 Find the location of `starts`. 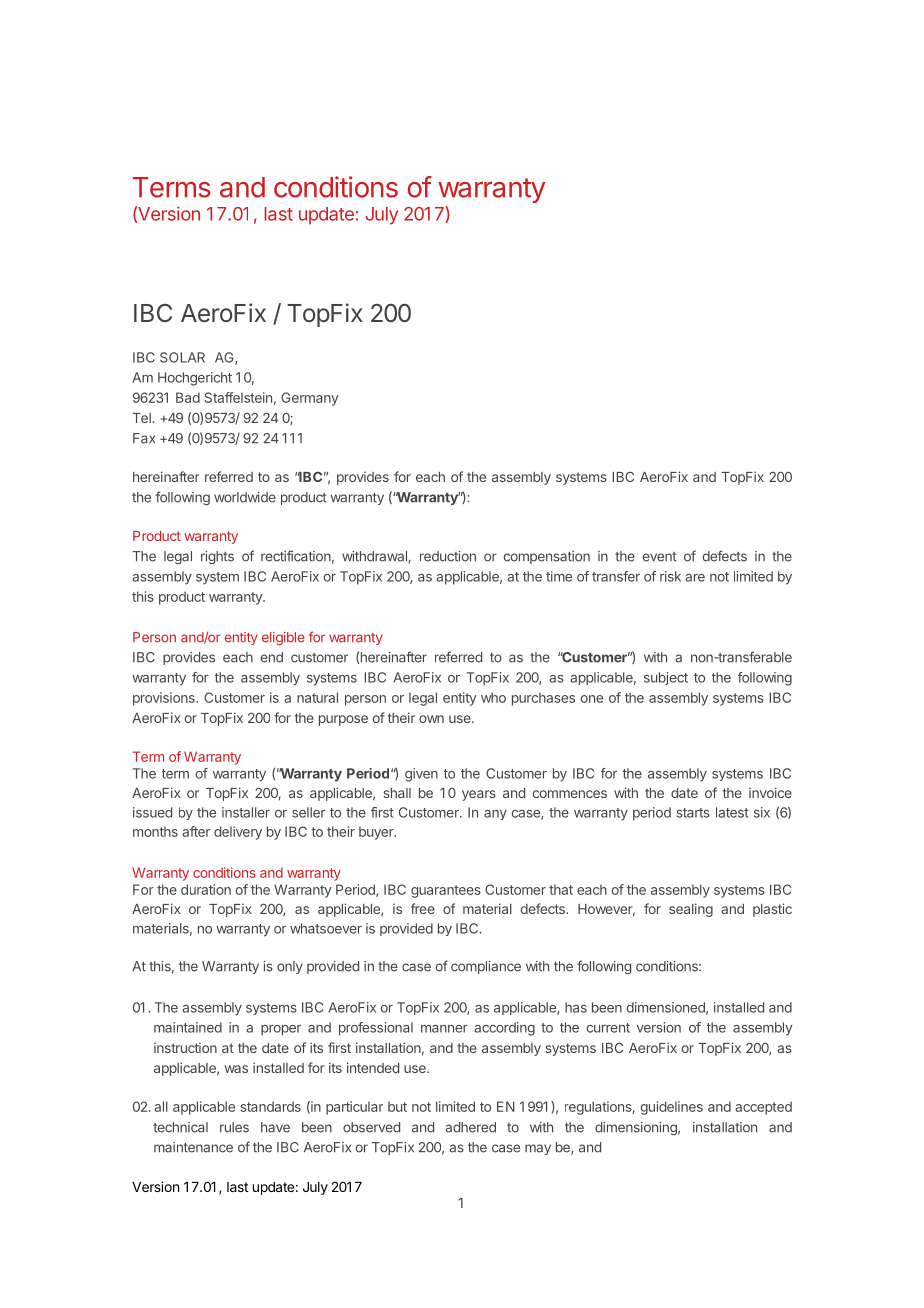

starts is located at coordinates (693, 813).
